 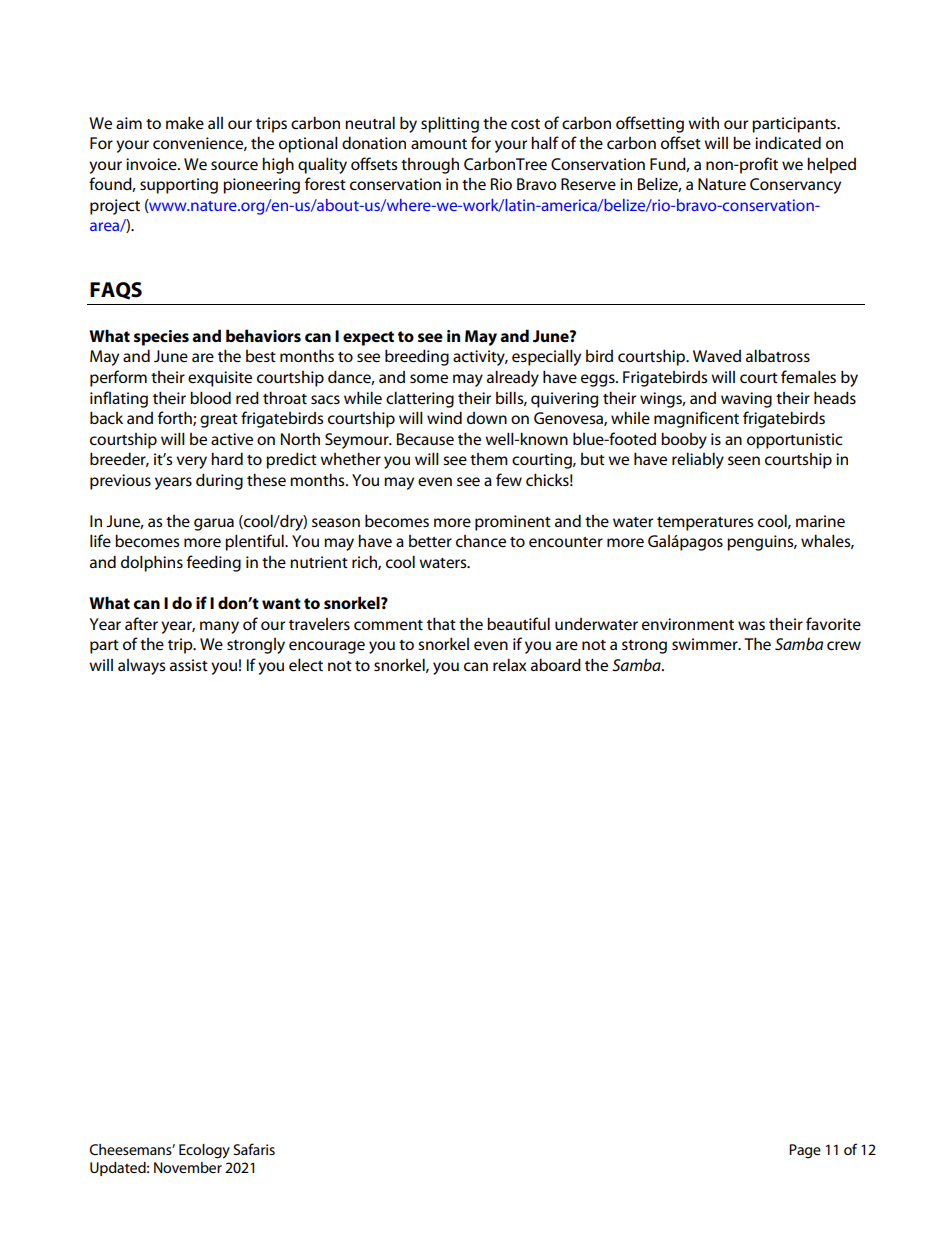 I want to click on Ecology, so click(x=204, y=1151).
